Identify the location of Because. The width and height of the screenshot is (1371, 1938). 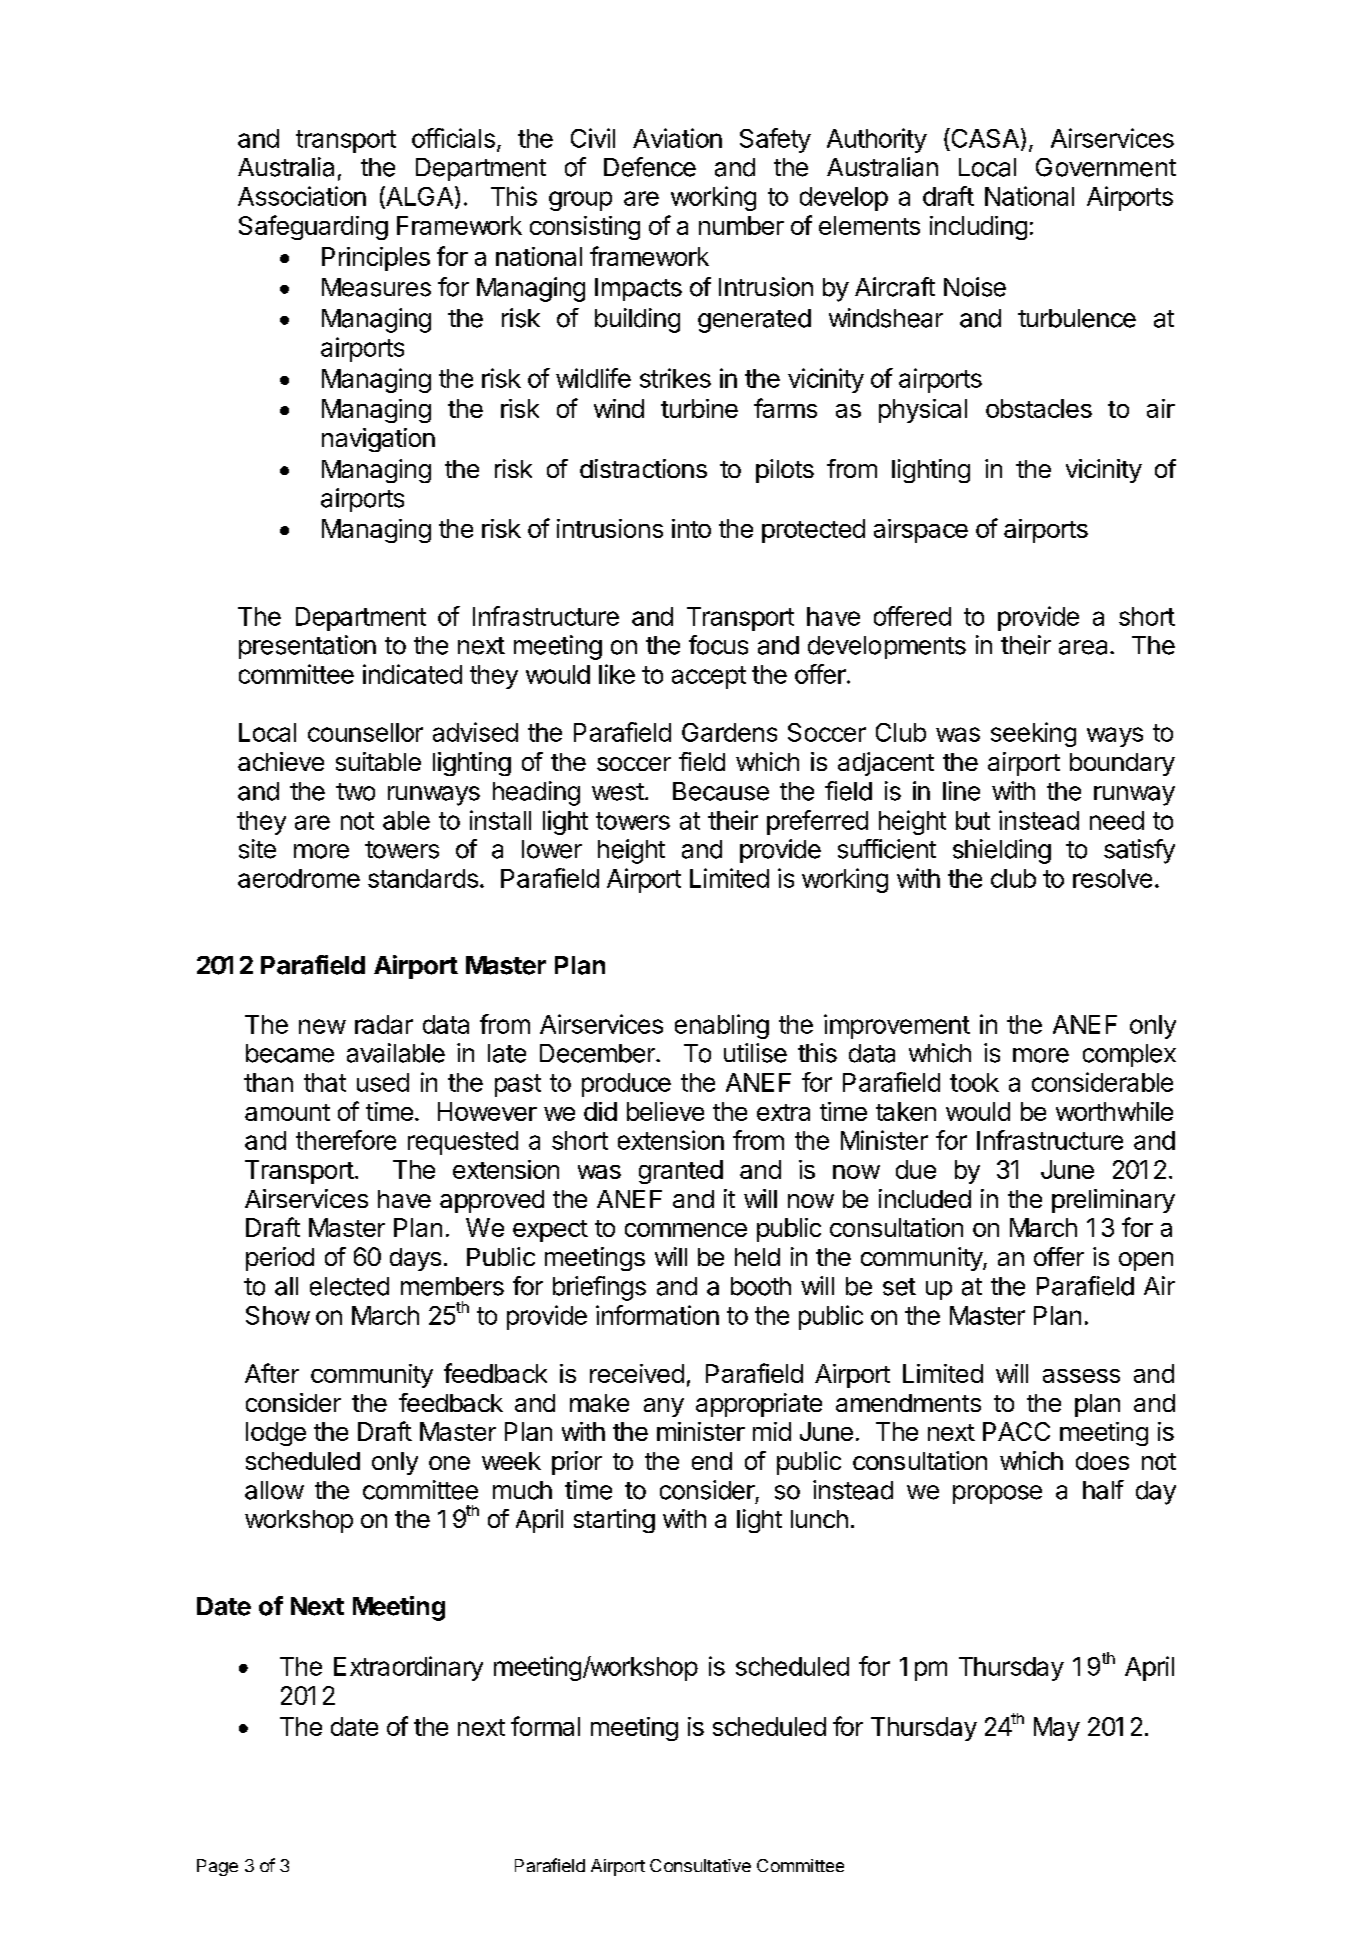
(721, 791).
